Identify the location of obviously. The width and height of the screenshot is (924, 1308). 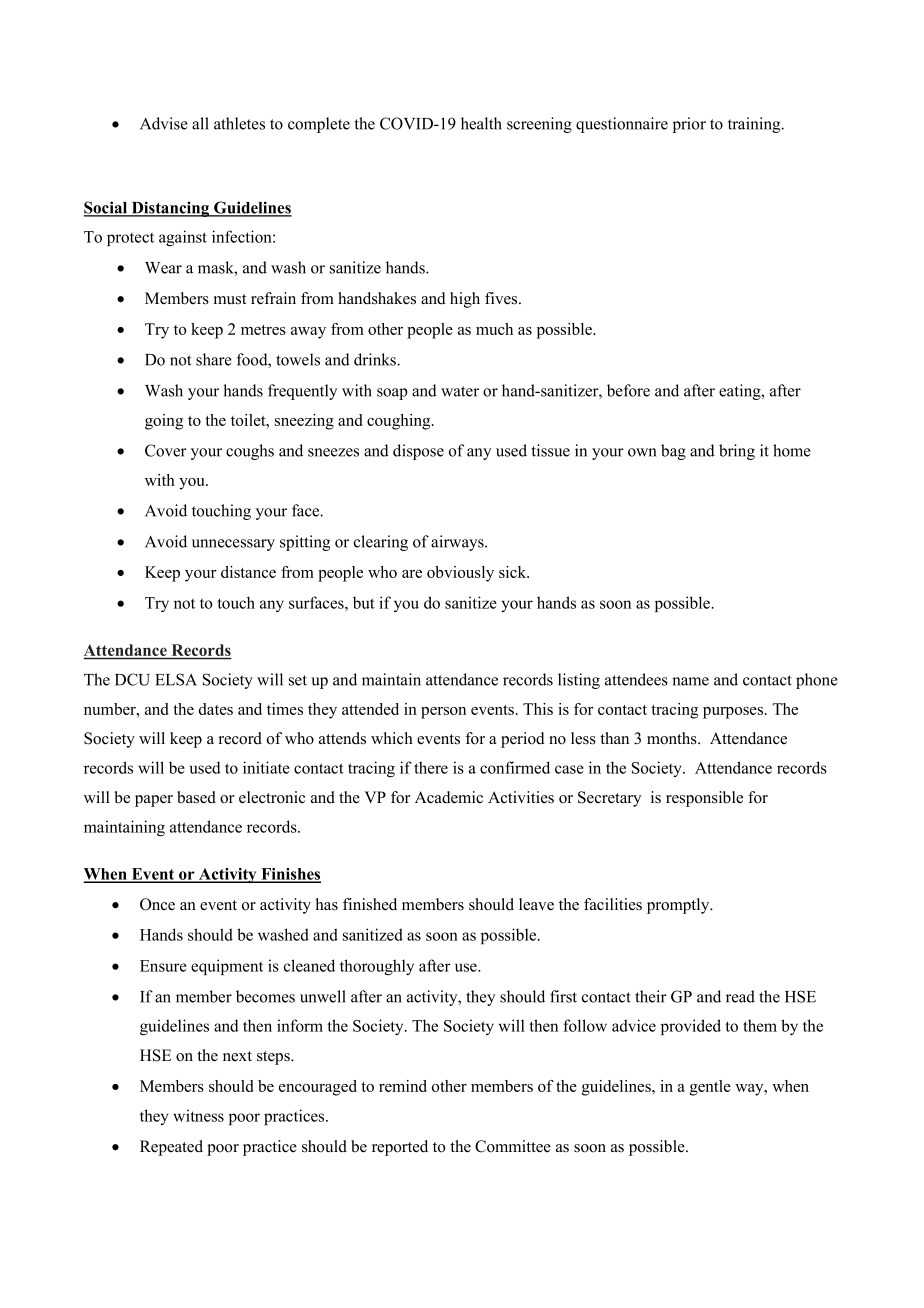
(460, 574).
